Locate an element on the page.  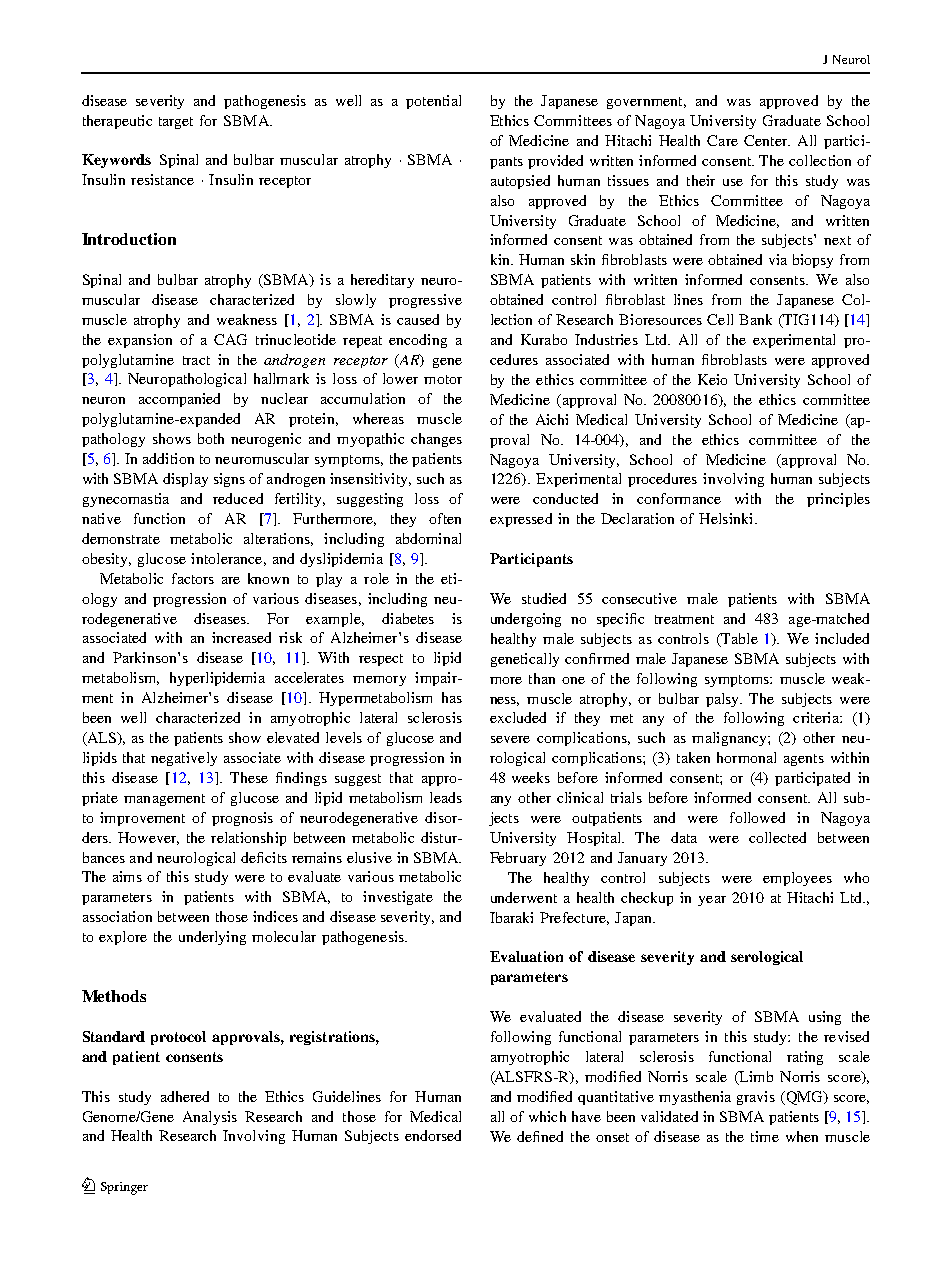
potential is located at coordinates (433, 102).
